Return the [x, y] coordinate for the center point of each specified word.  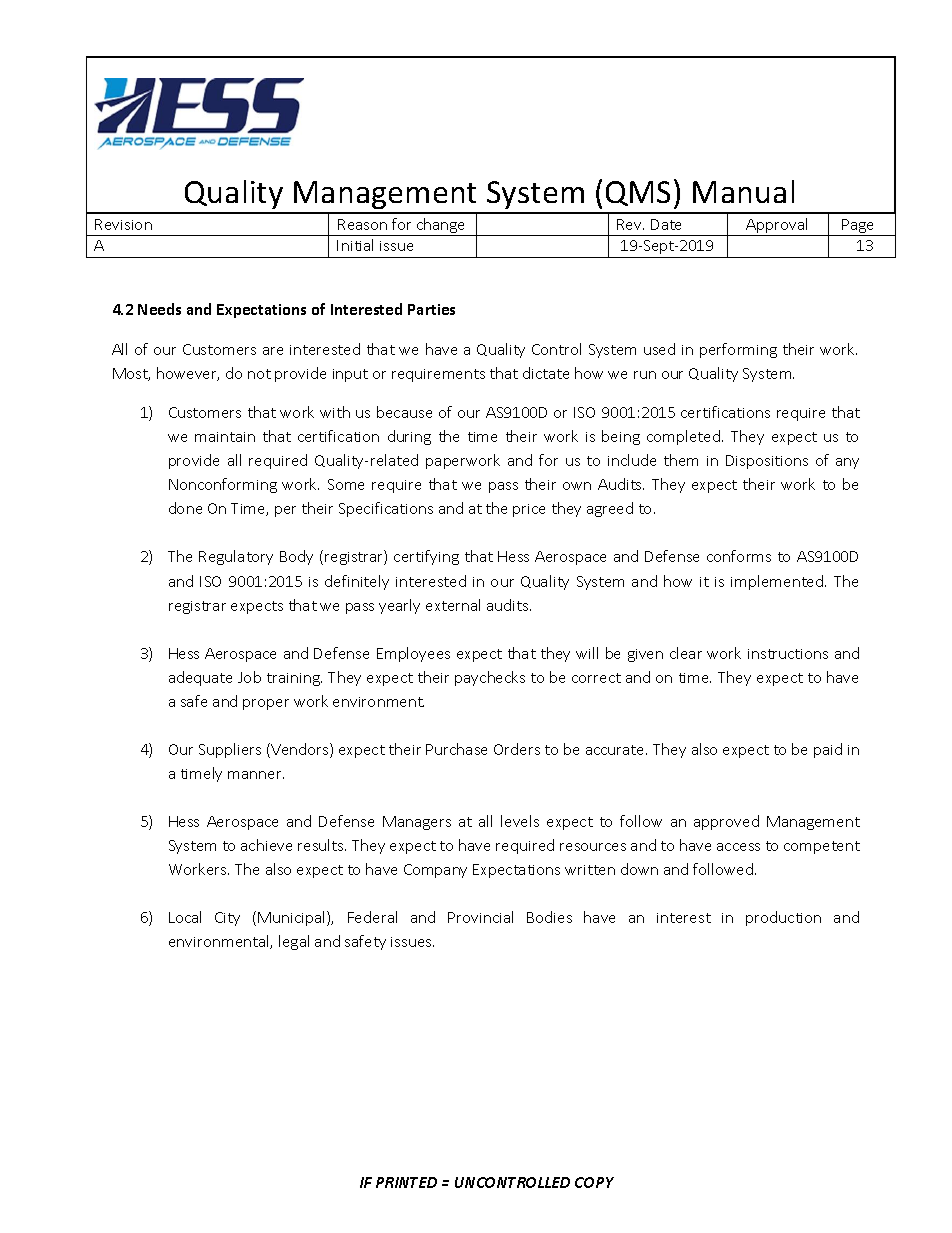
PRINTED [406, 1182]
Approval [778, 227]
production [783, 918]
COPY [594, 1182]
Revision [123, 224]
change [441, 227]
